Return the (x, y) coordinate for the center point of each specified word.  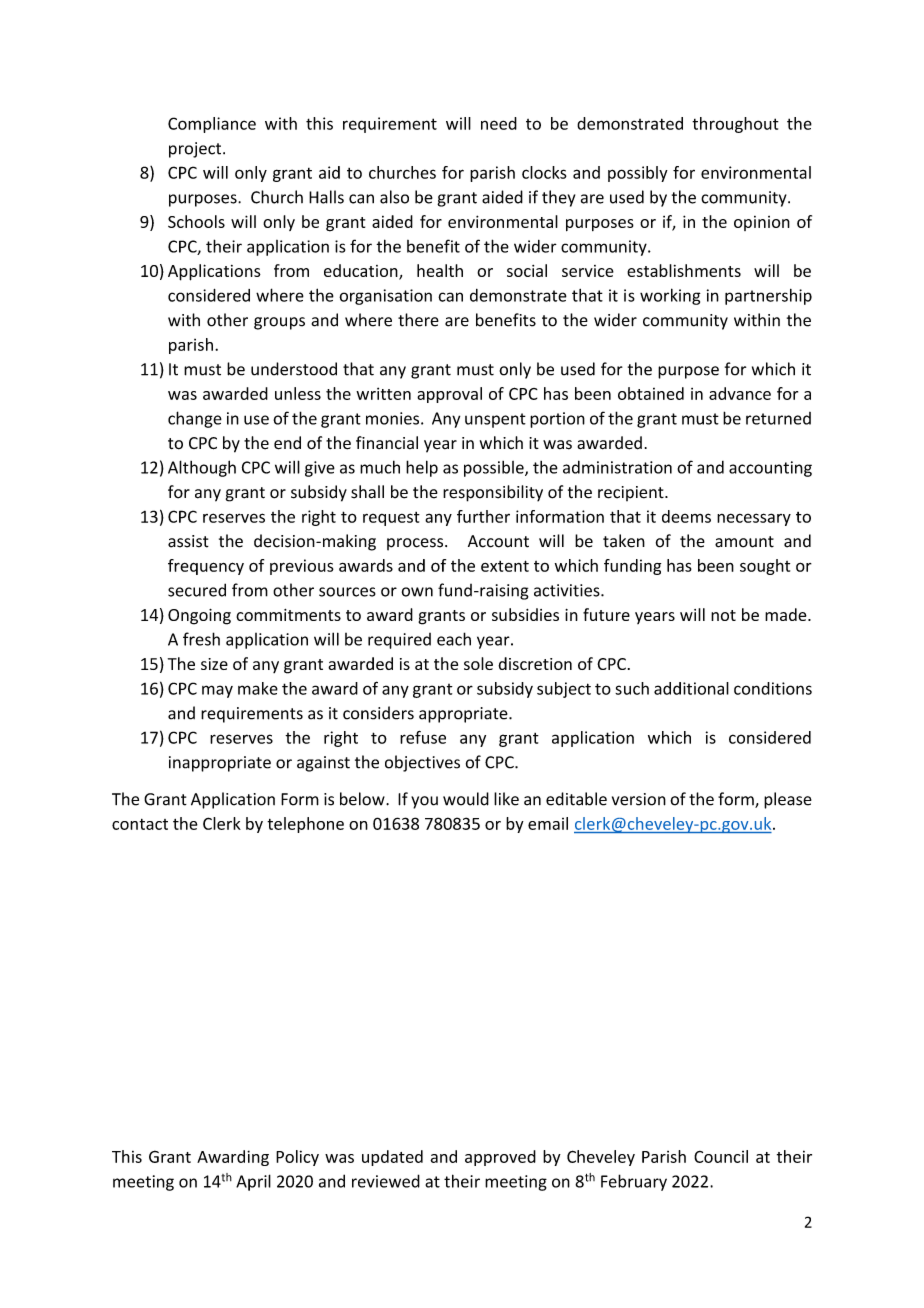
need (499, 123)
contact (140, 824)
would (466, 799)
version (639, 799)
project (196, 150)
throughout (735, 125)
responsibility (493, 493)
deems (686, 516)
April (253, 1182)
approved (500, 1158)
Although (202, 468)
